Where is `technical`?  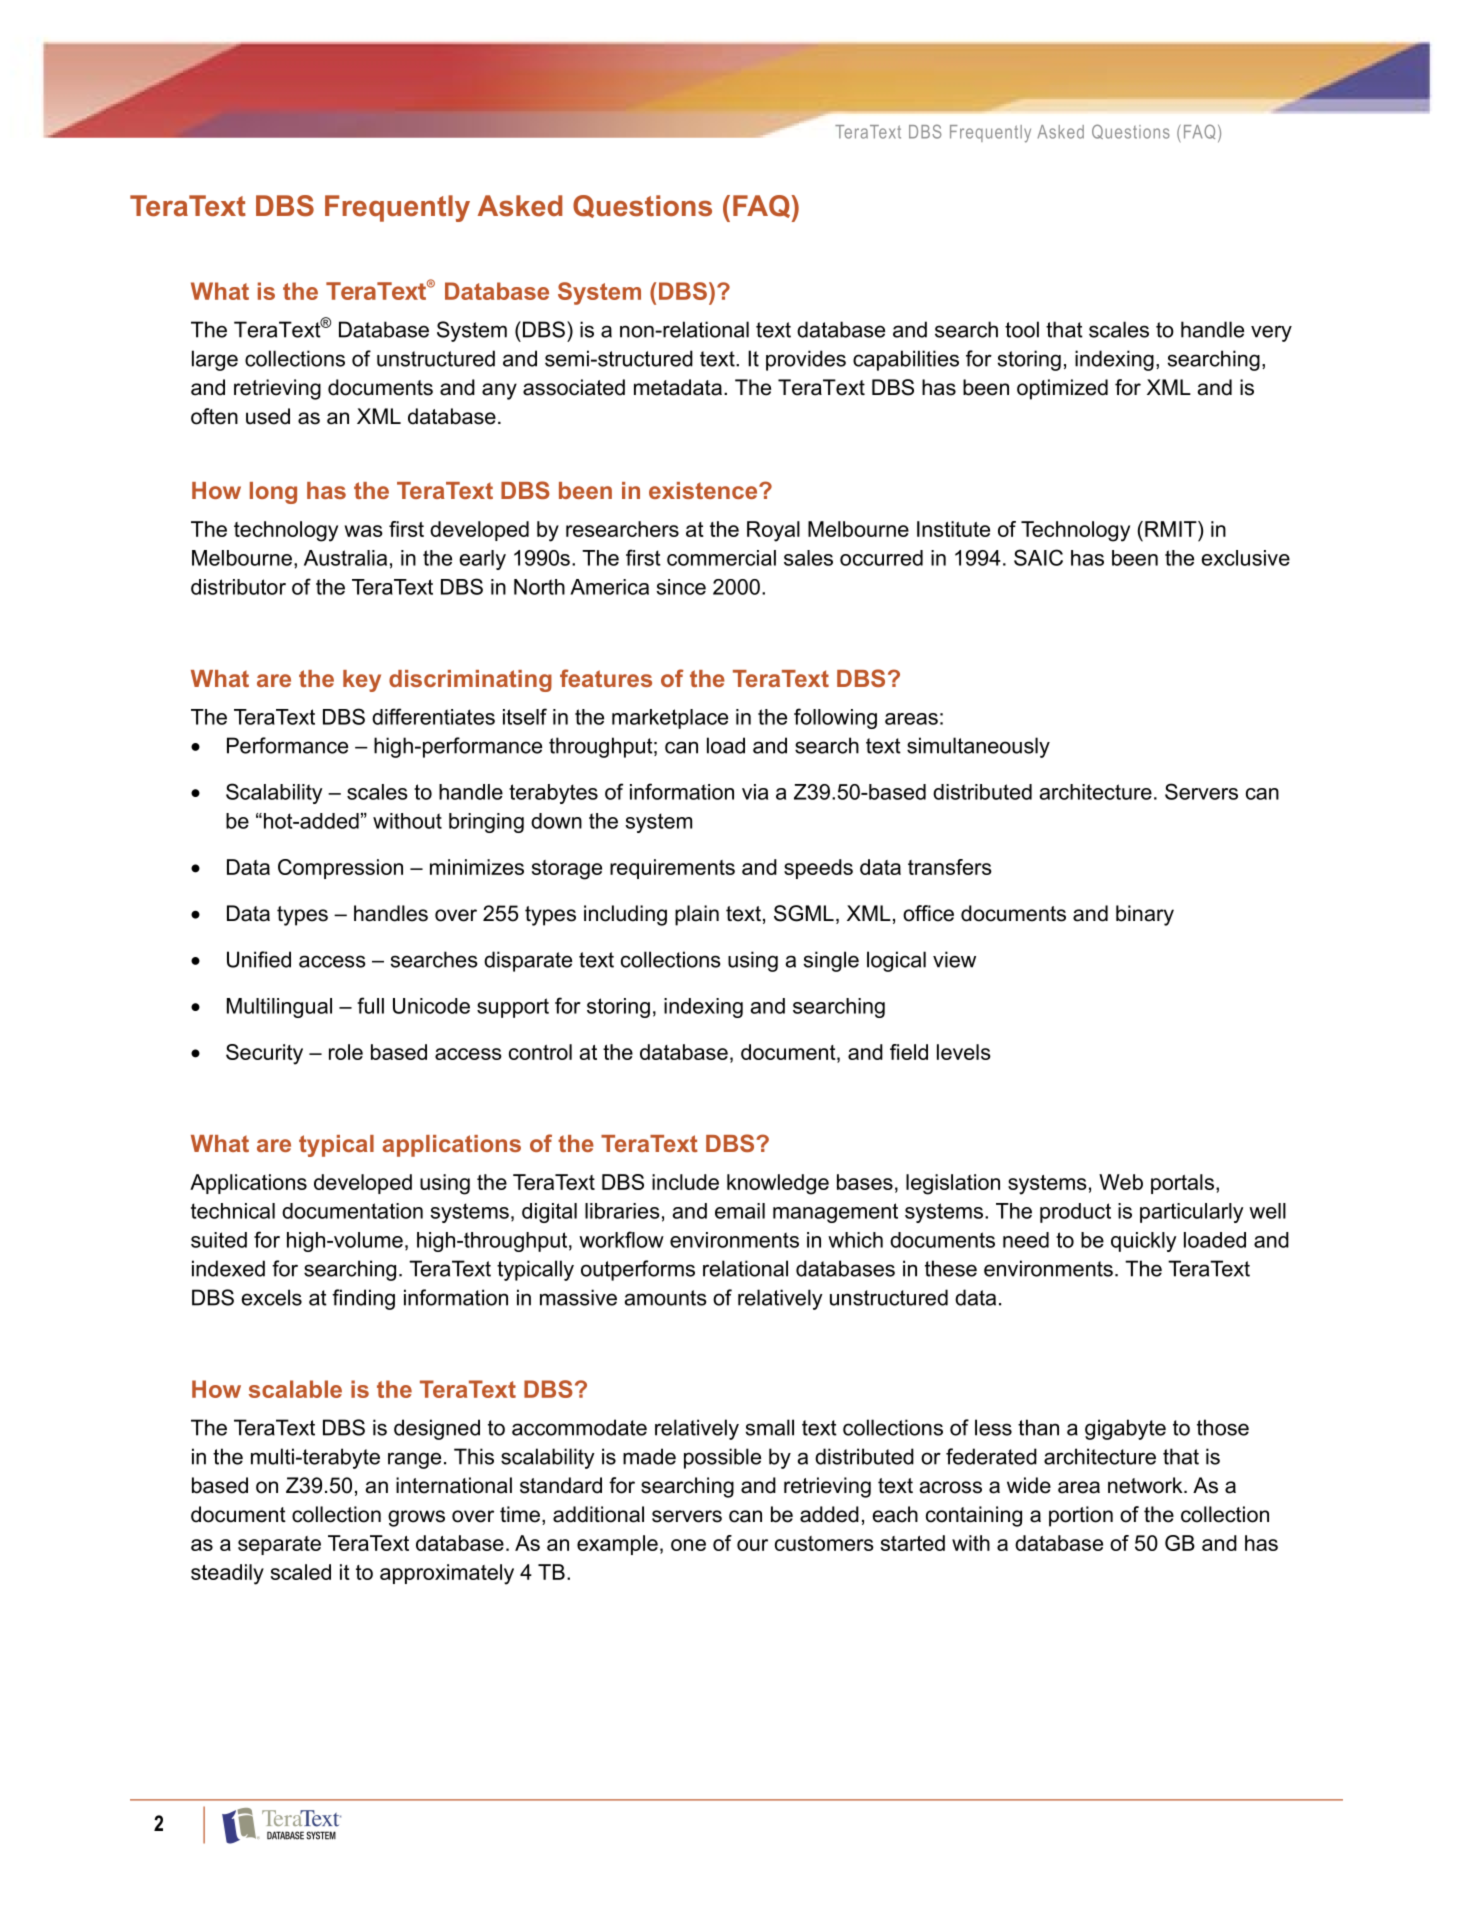 technical is located at coordinates (233, 1211).
